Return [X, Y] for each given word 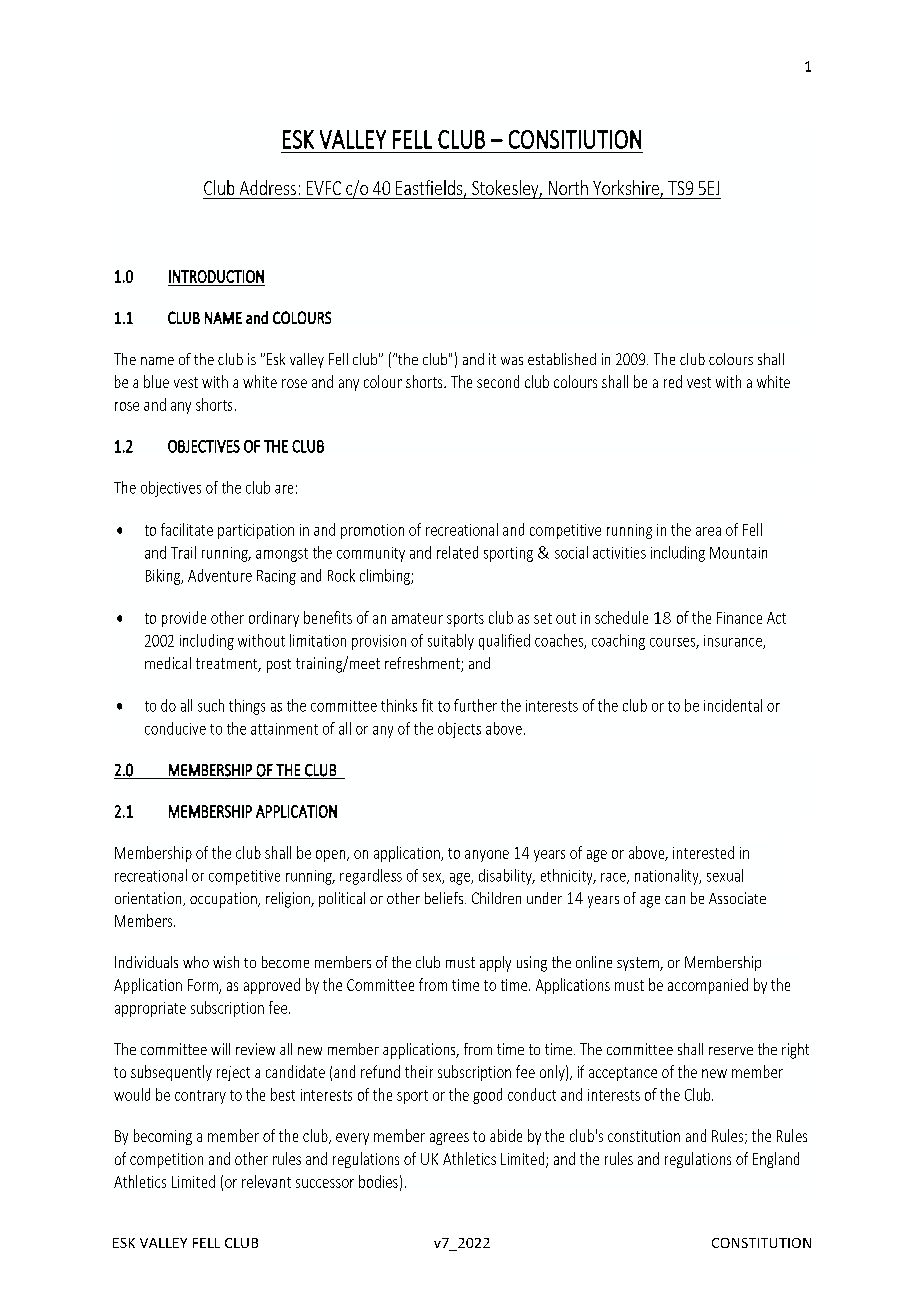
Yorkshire [627, 189]
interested [703, 852]
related [457, 552]
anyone [487, 856]
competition [166, 1160]
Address [268, 187]
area [708, 531]
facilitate [187, 529]
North [568, 187]
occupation [224, 900]
